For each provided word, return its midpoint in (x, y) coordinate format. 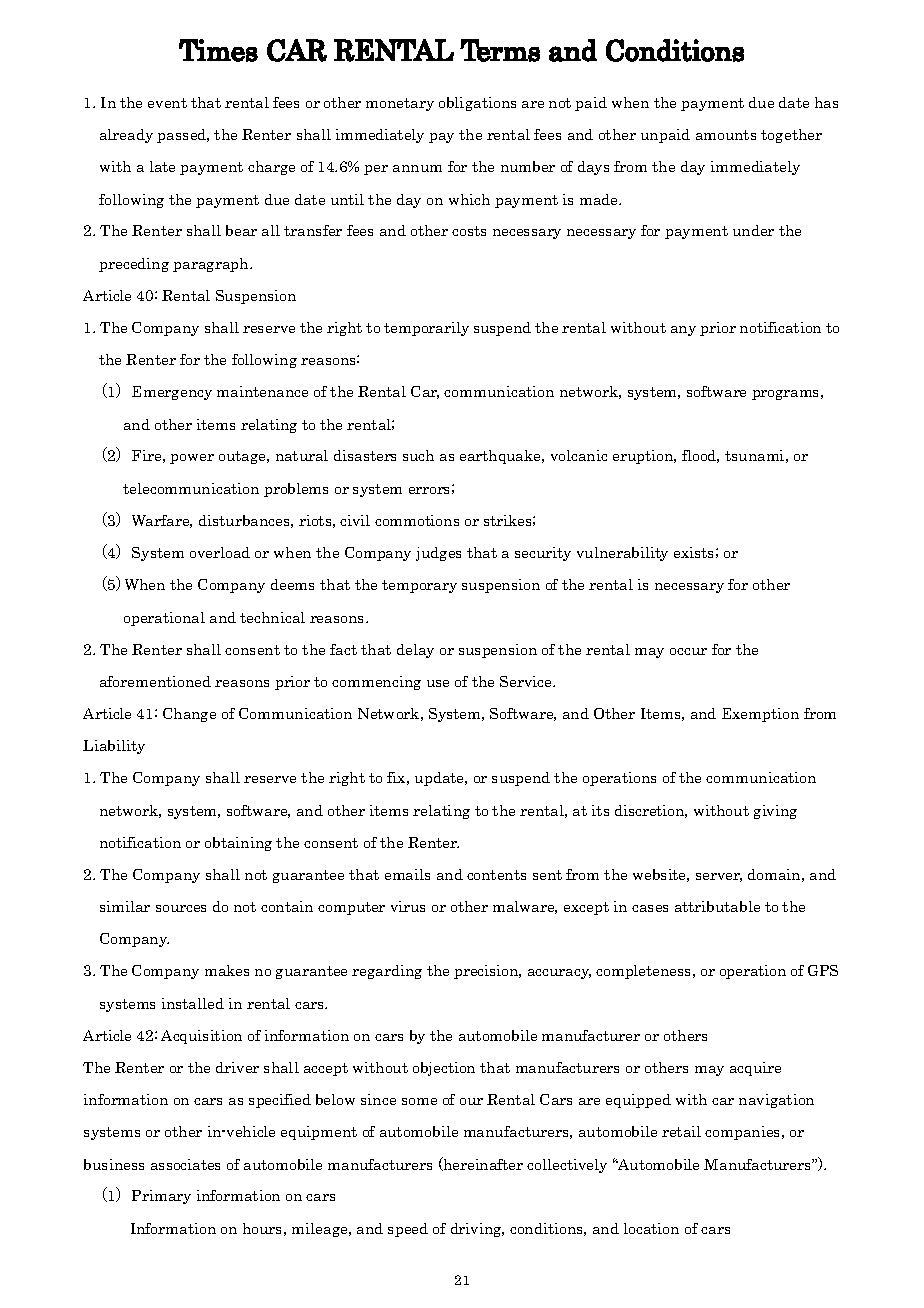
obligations (477, 104)
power (192, 459)
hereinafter (482, 1164)
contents (496, 875)
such (418, 455)
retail (681, 1131)
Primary (161, 1197)
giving (775, 812)
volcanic (579, 455)
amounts (726, 135)
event (167, 103)
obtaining (238, 844)
